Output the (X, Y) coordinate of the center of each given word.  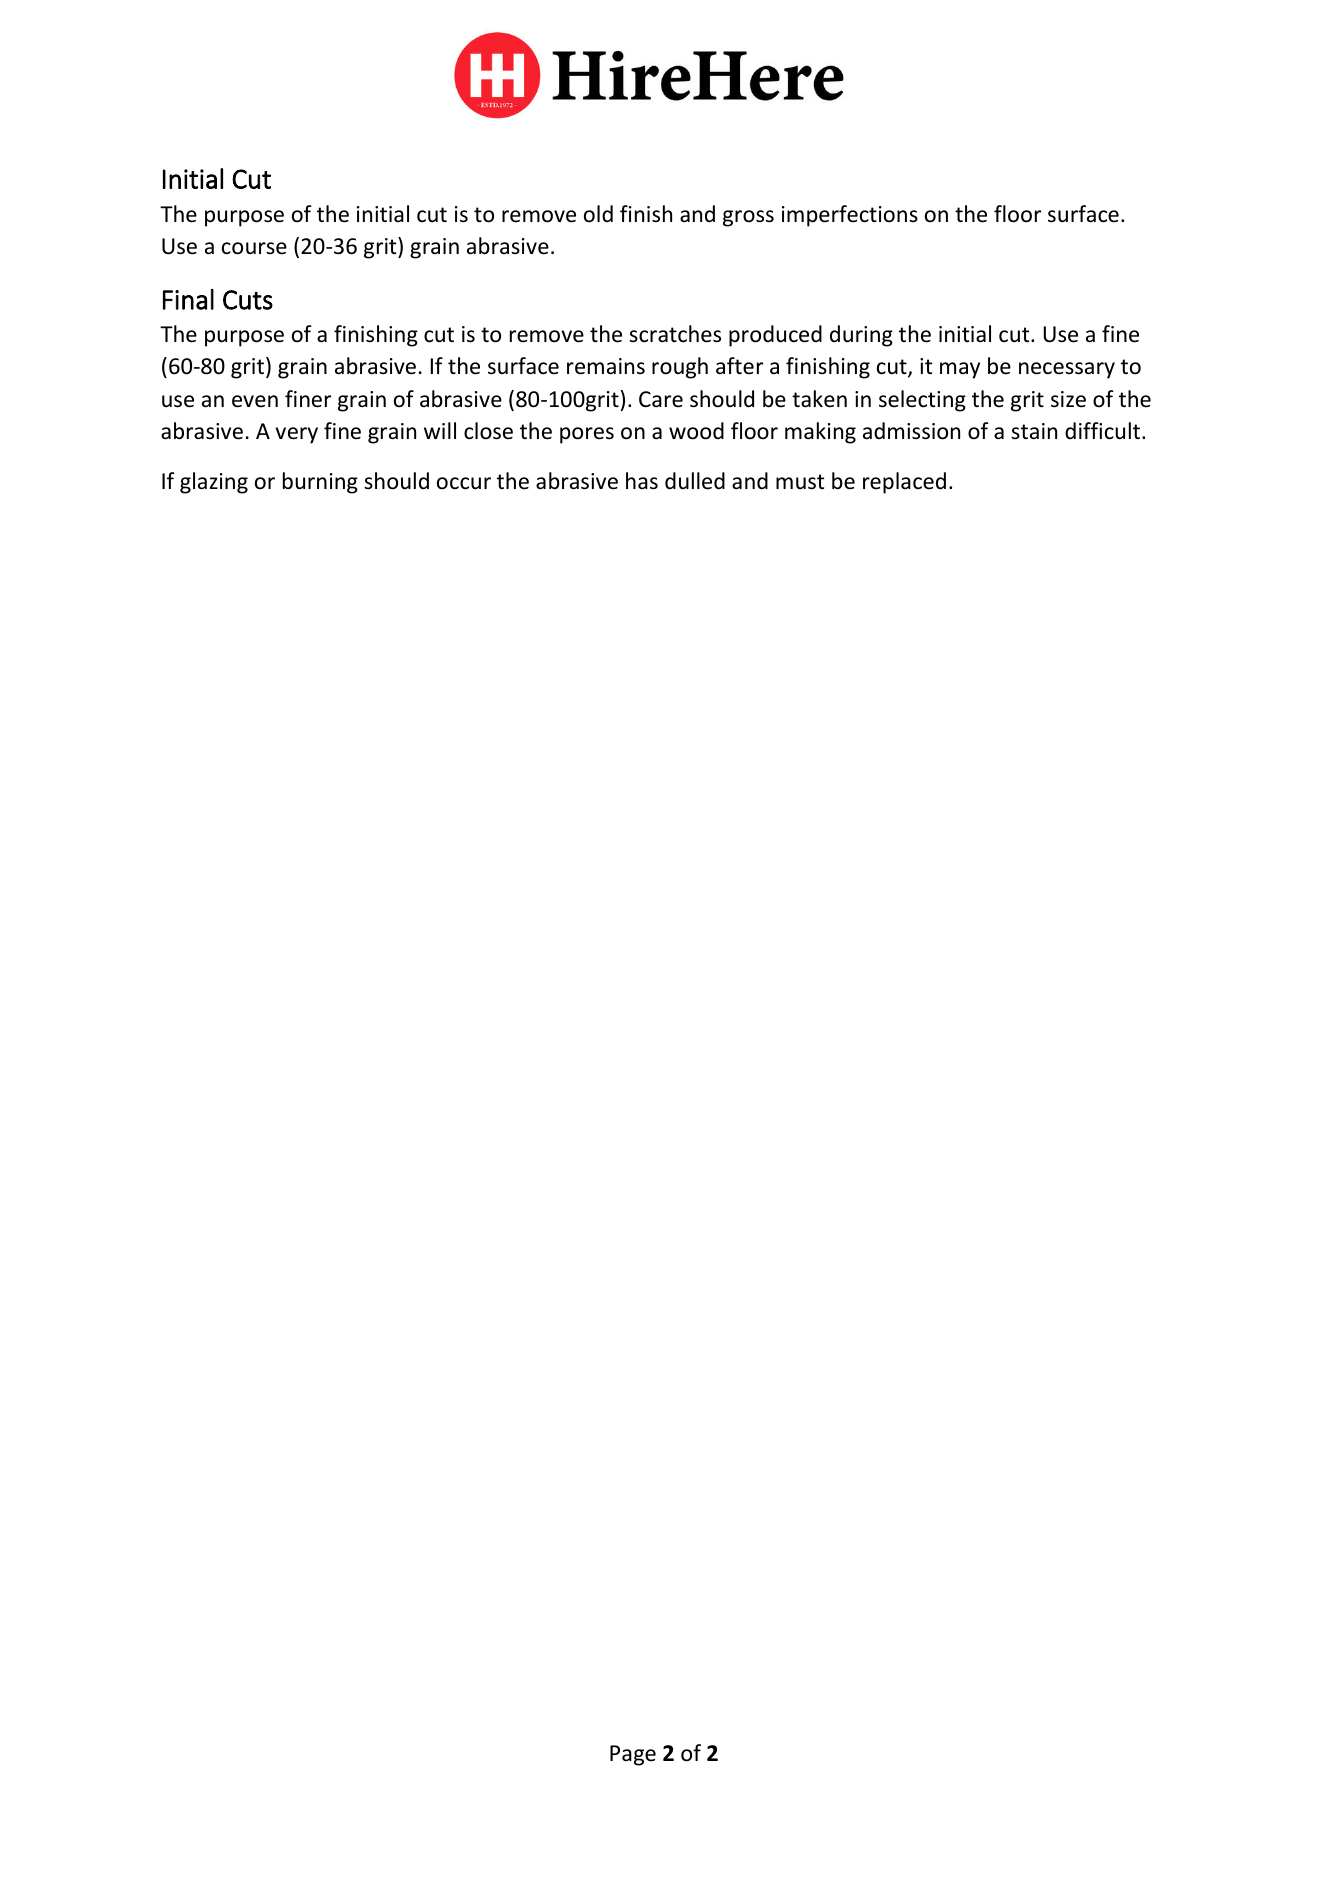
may (960, 370)
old (598, 214)
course (254, 248)
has (642, 481)
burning (320, 483)
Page (633, 1755)
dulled (695, 481)
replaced (904, 483)
